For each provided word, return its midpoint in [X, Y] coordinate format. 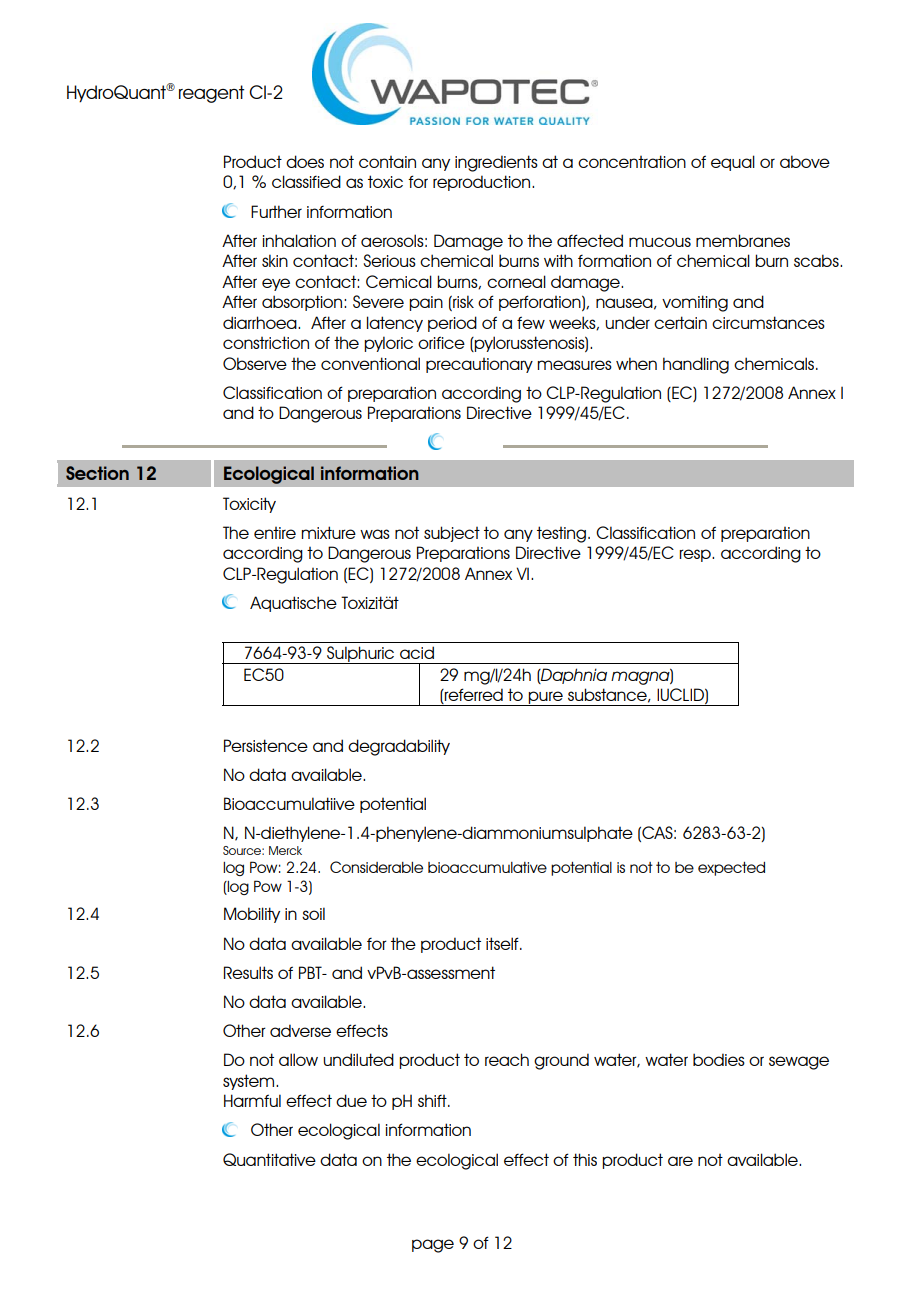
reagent [211, 94]
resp [696, 555]
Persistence [266, 745]
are [680, 1161]
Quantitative [269, 1159]
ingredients [496, 163]
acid [417, 652]
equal [733, 163]
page [433, 1246]
